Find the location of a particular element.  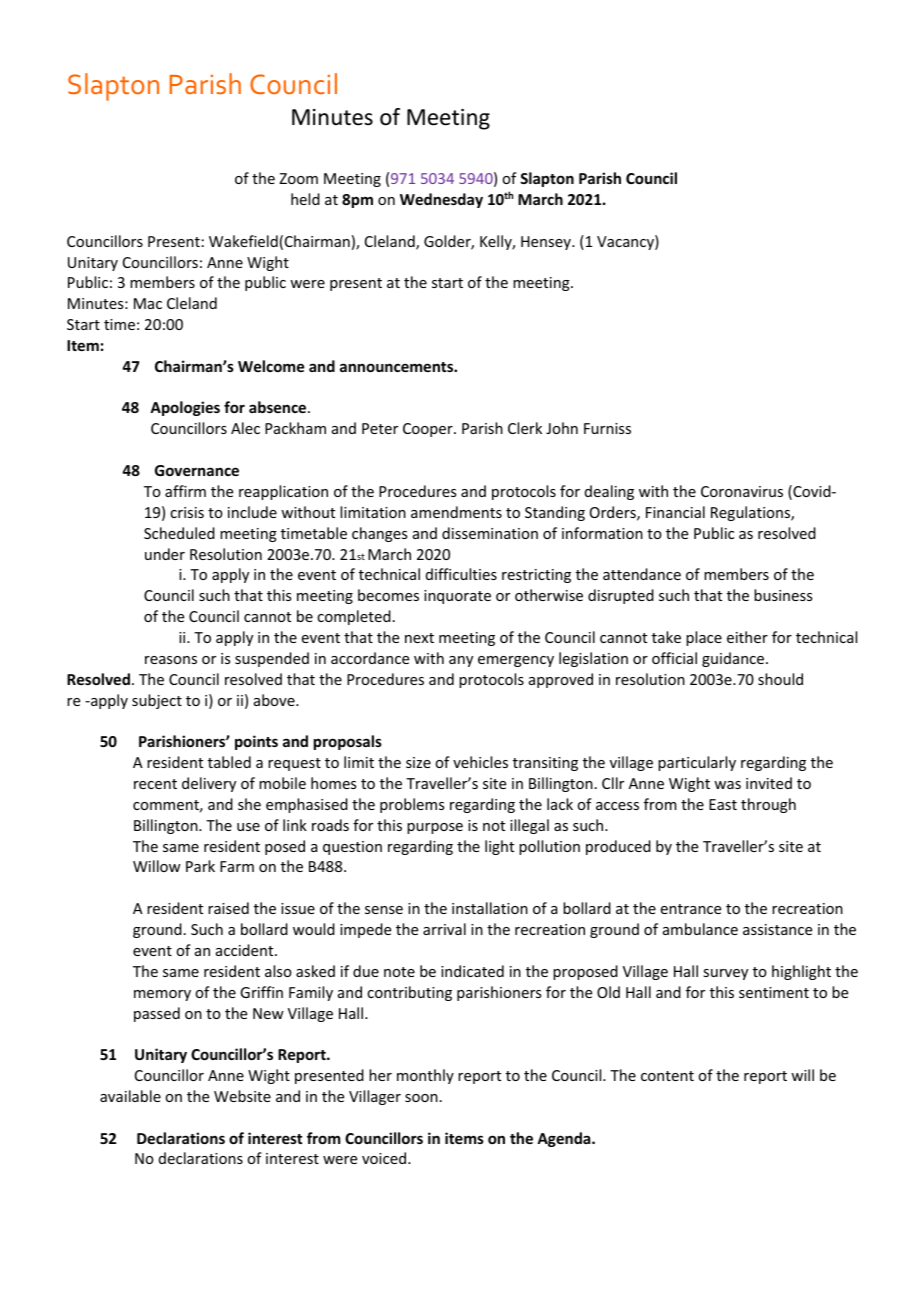

reasons is located at coordinates (171, 660).
